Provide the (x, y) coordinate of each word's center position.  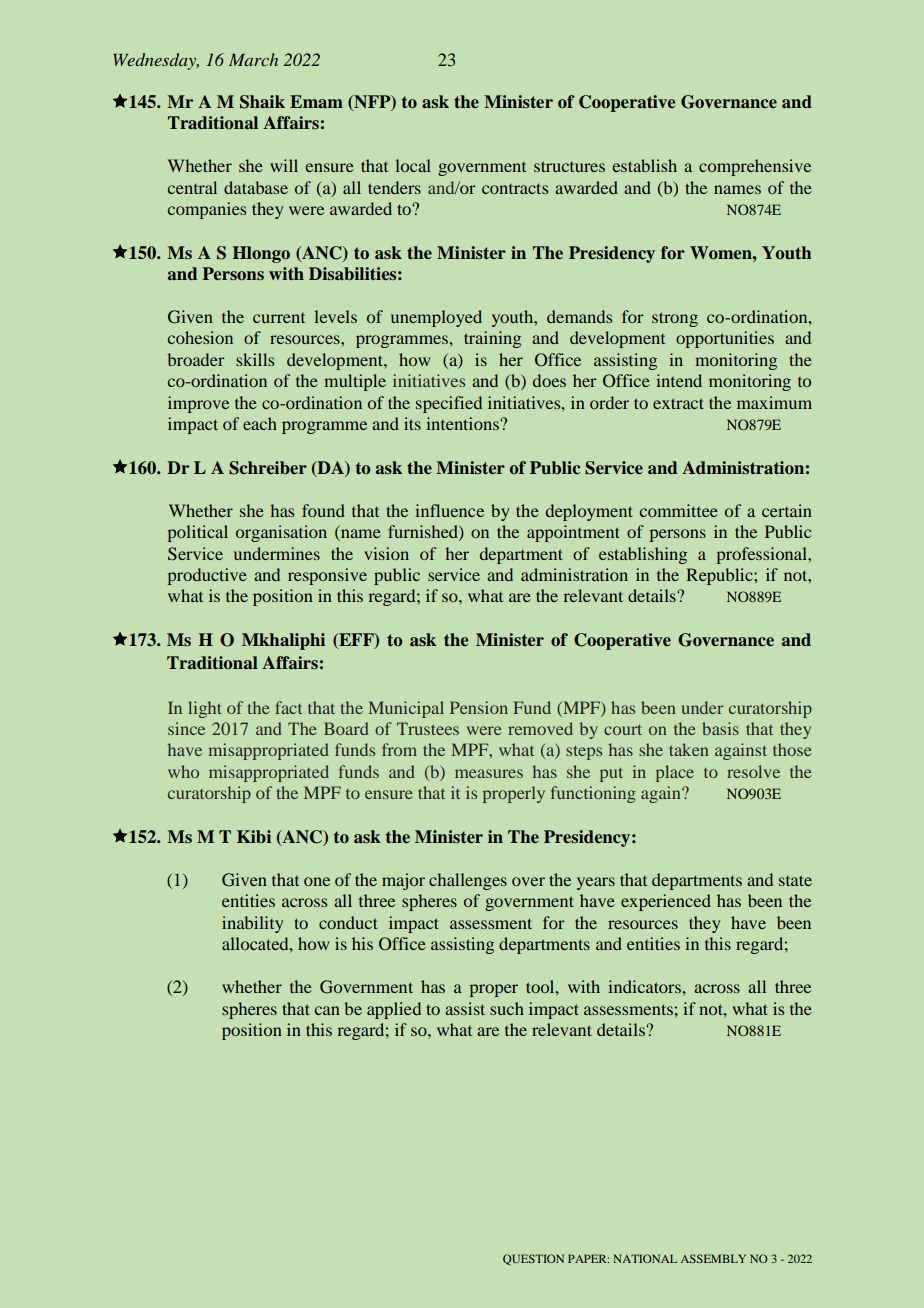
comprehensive (755, 167)
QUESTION (533, 1259)
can (327, 1010)
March (253, 59)
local (413, 165)
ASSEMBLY (713, 1258)
